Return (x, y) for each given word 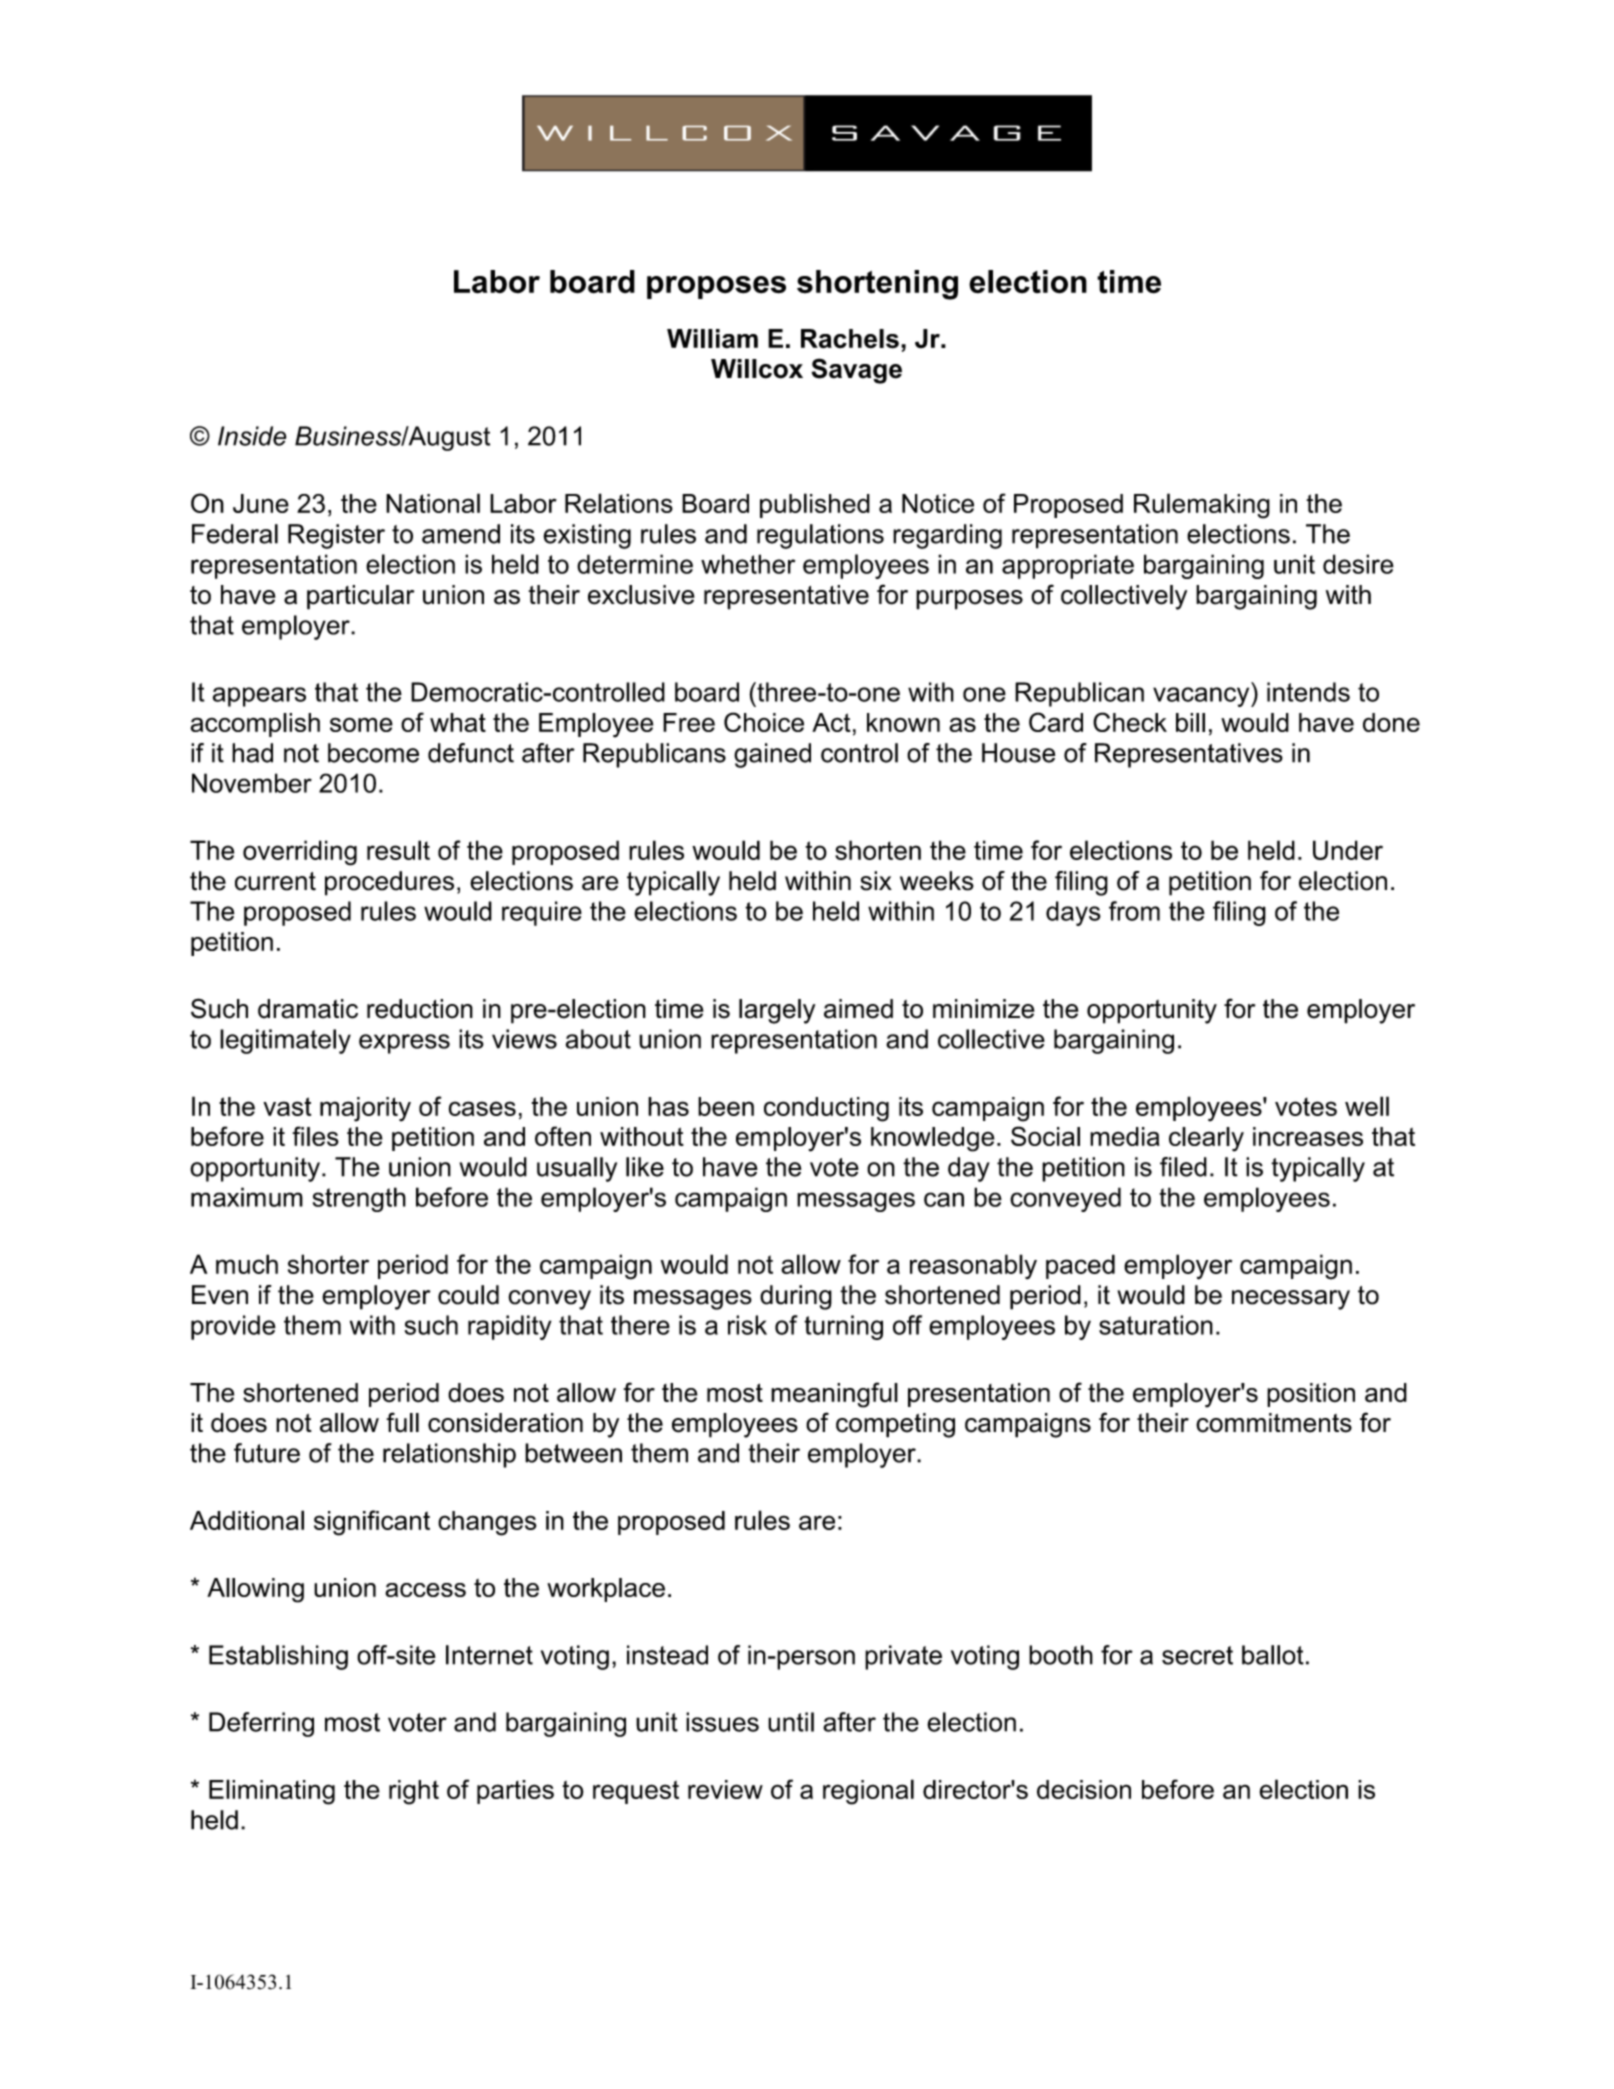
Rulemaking (1202, 506)
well (1367, 1106)
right (414, 1792)
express (404, 1044)
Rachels (850, 339)
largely (777, 1011)
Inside (252, 436)
